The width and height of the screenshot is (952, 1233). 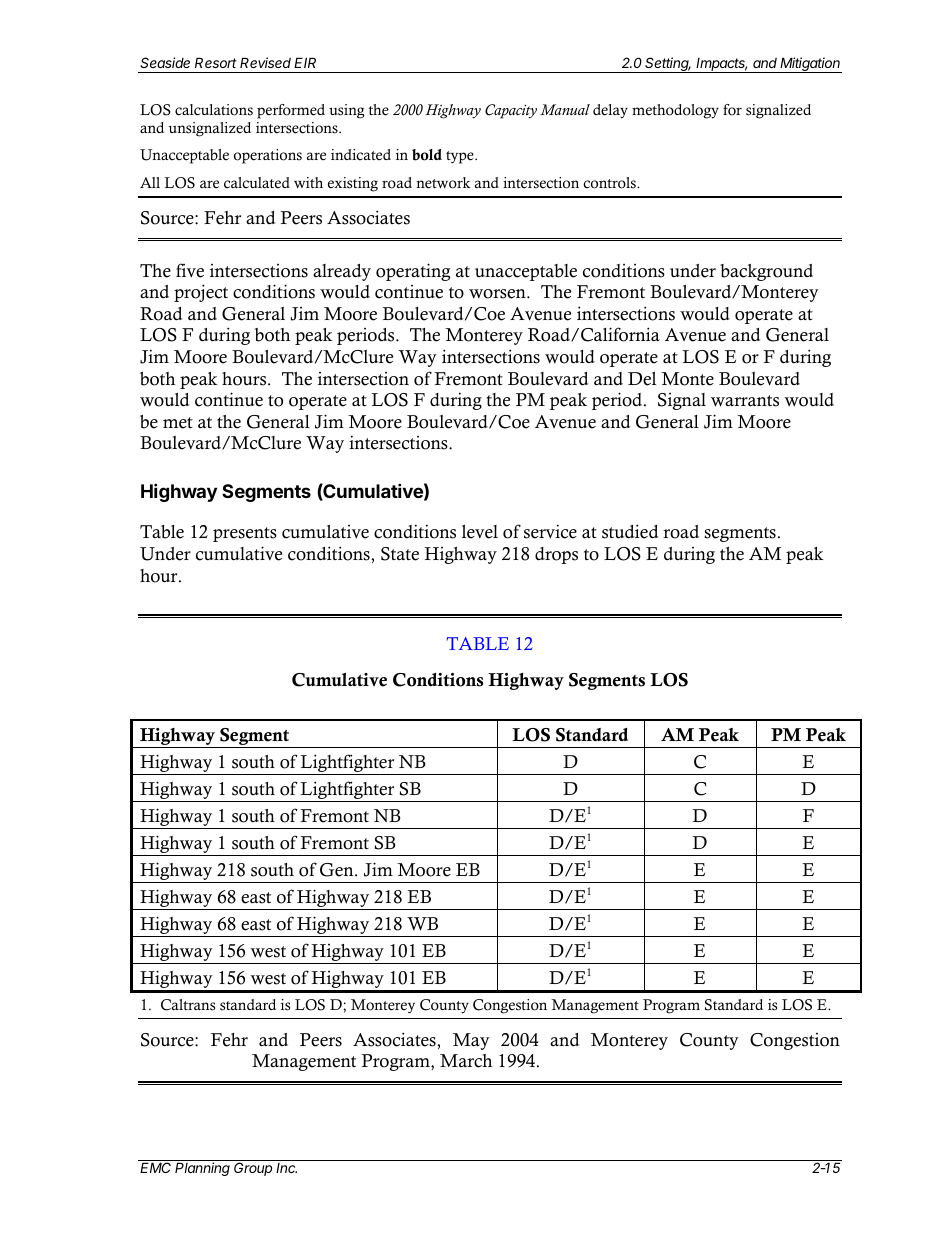 I want to click on Impacts, so click(x=721, y=65).
